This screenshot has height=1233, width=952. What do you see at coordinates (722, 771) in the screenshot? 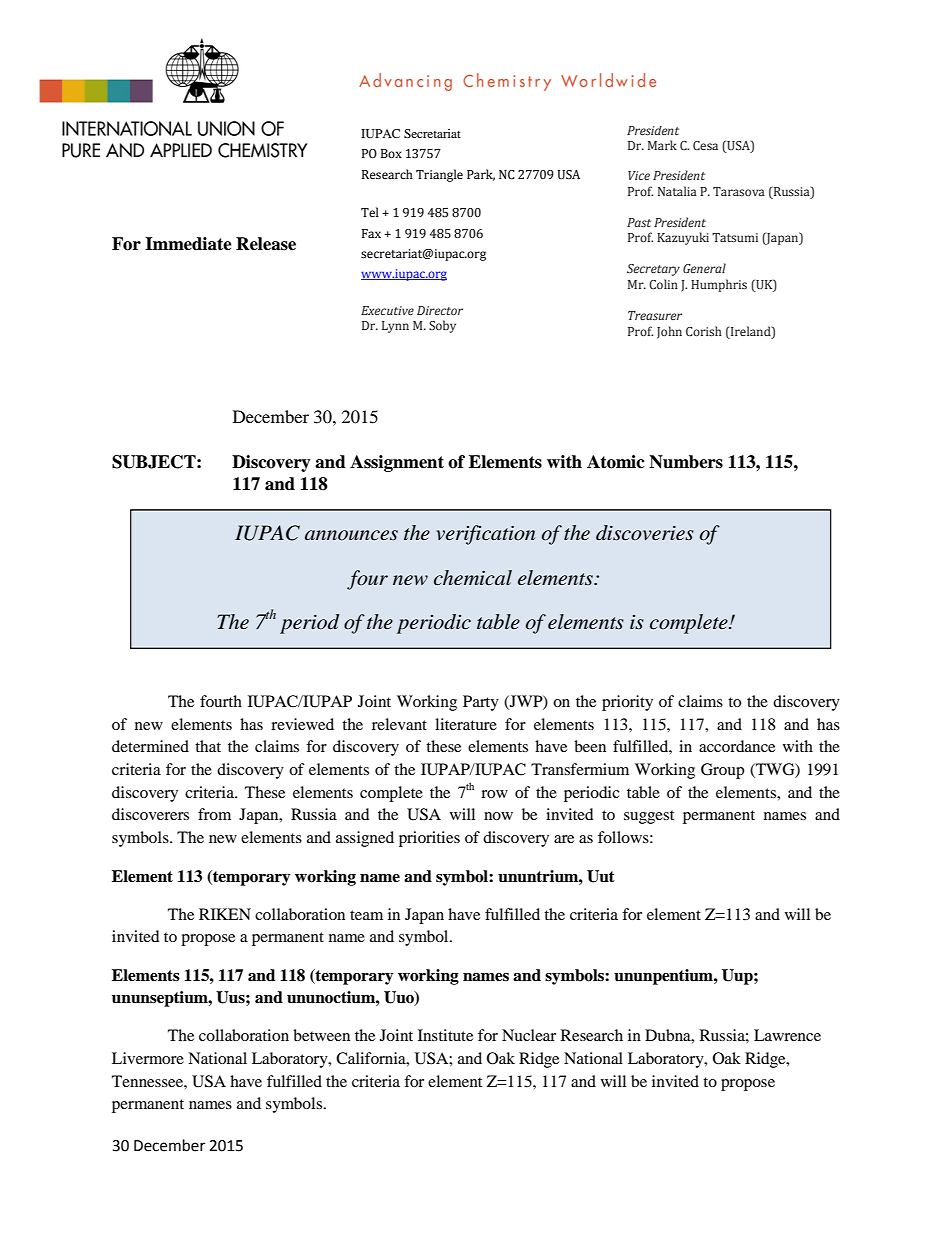
I see `Group` at bounding box center [722, 771].
